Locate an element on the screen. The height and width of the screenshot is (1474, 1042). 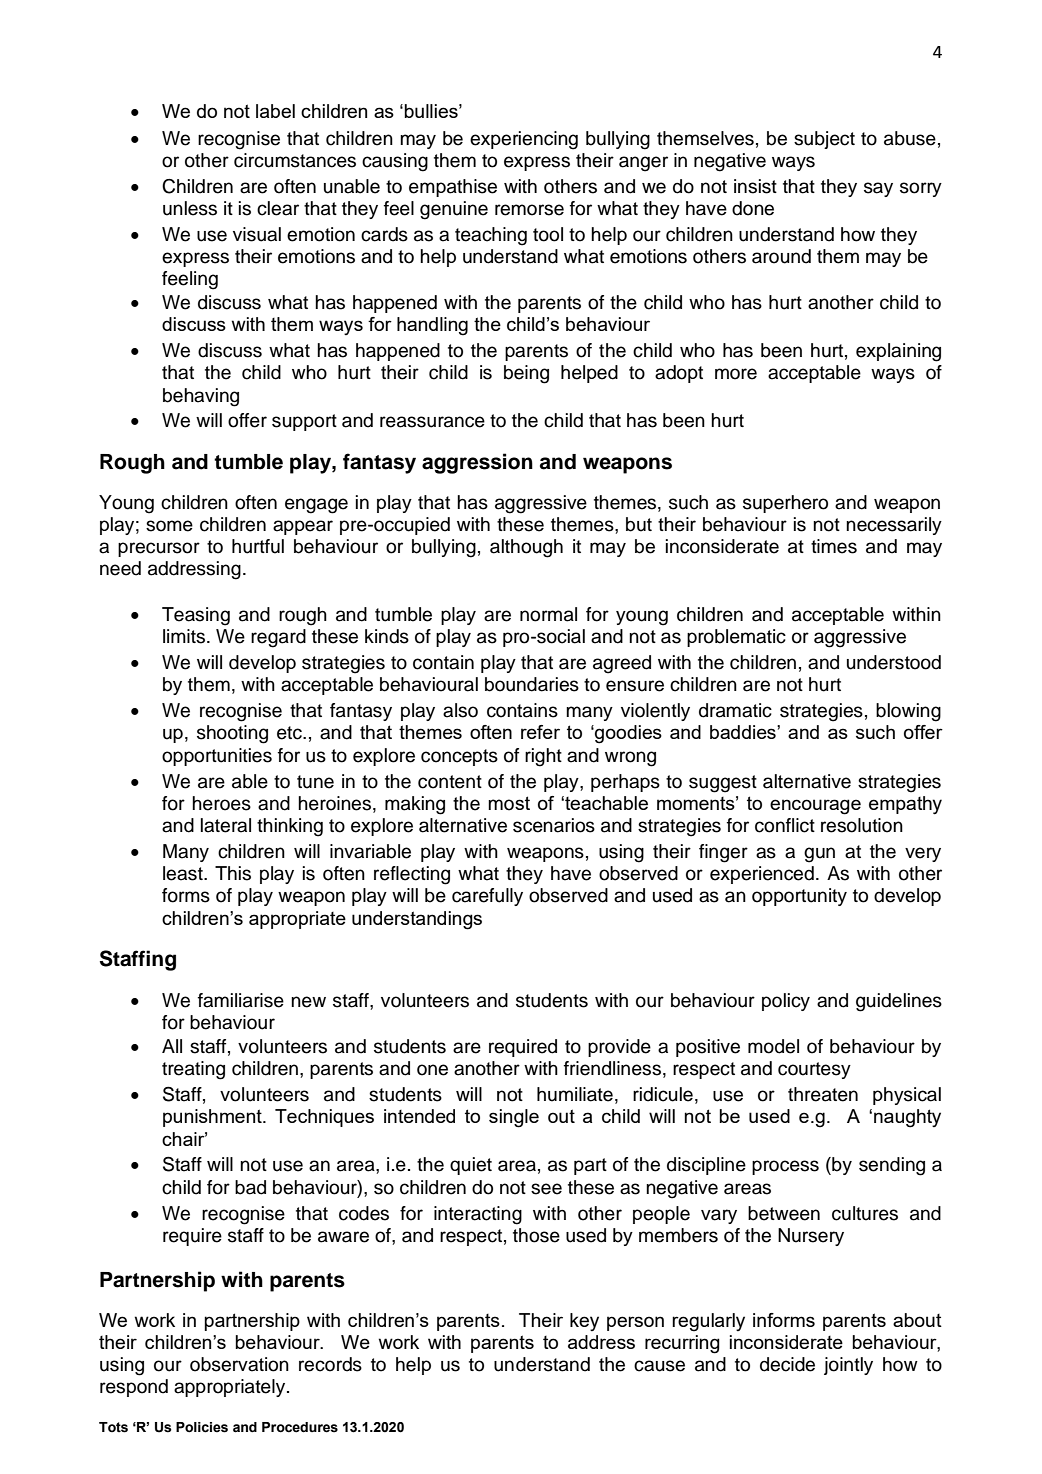
opportunities is located at coordinates (217, 757).
